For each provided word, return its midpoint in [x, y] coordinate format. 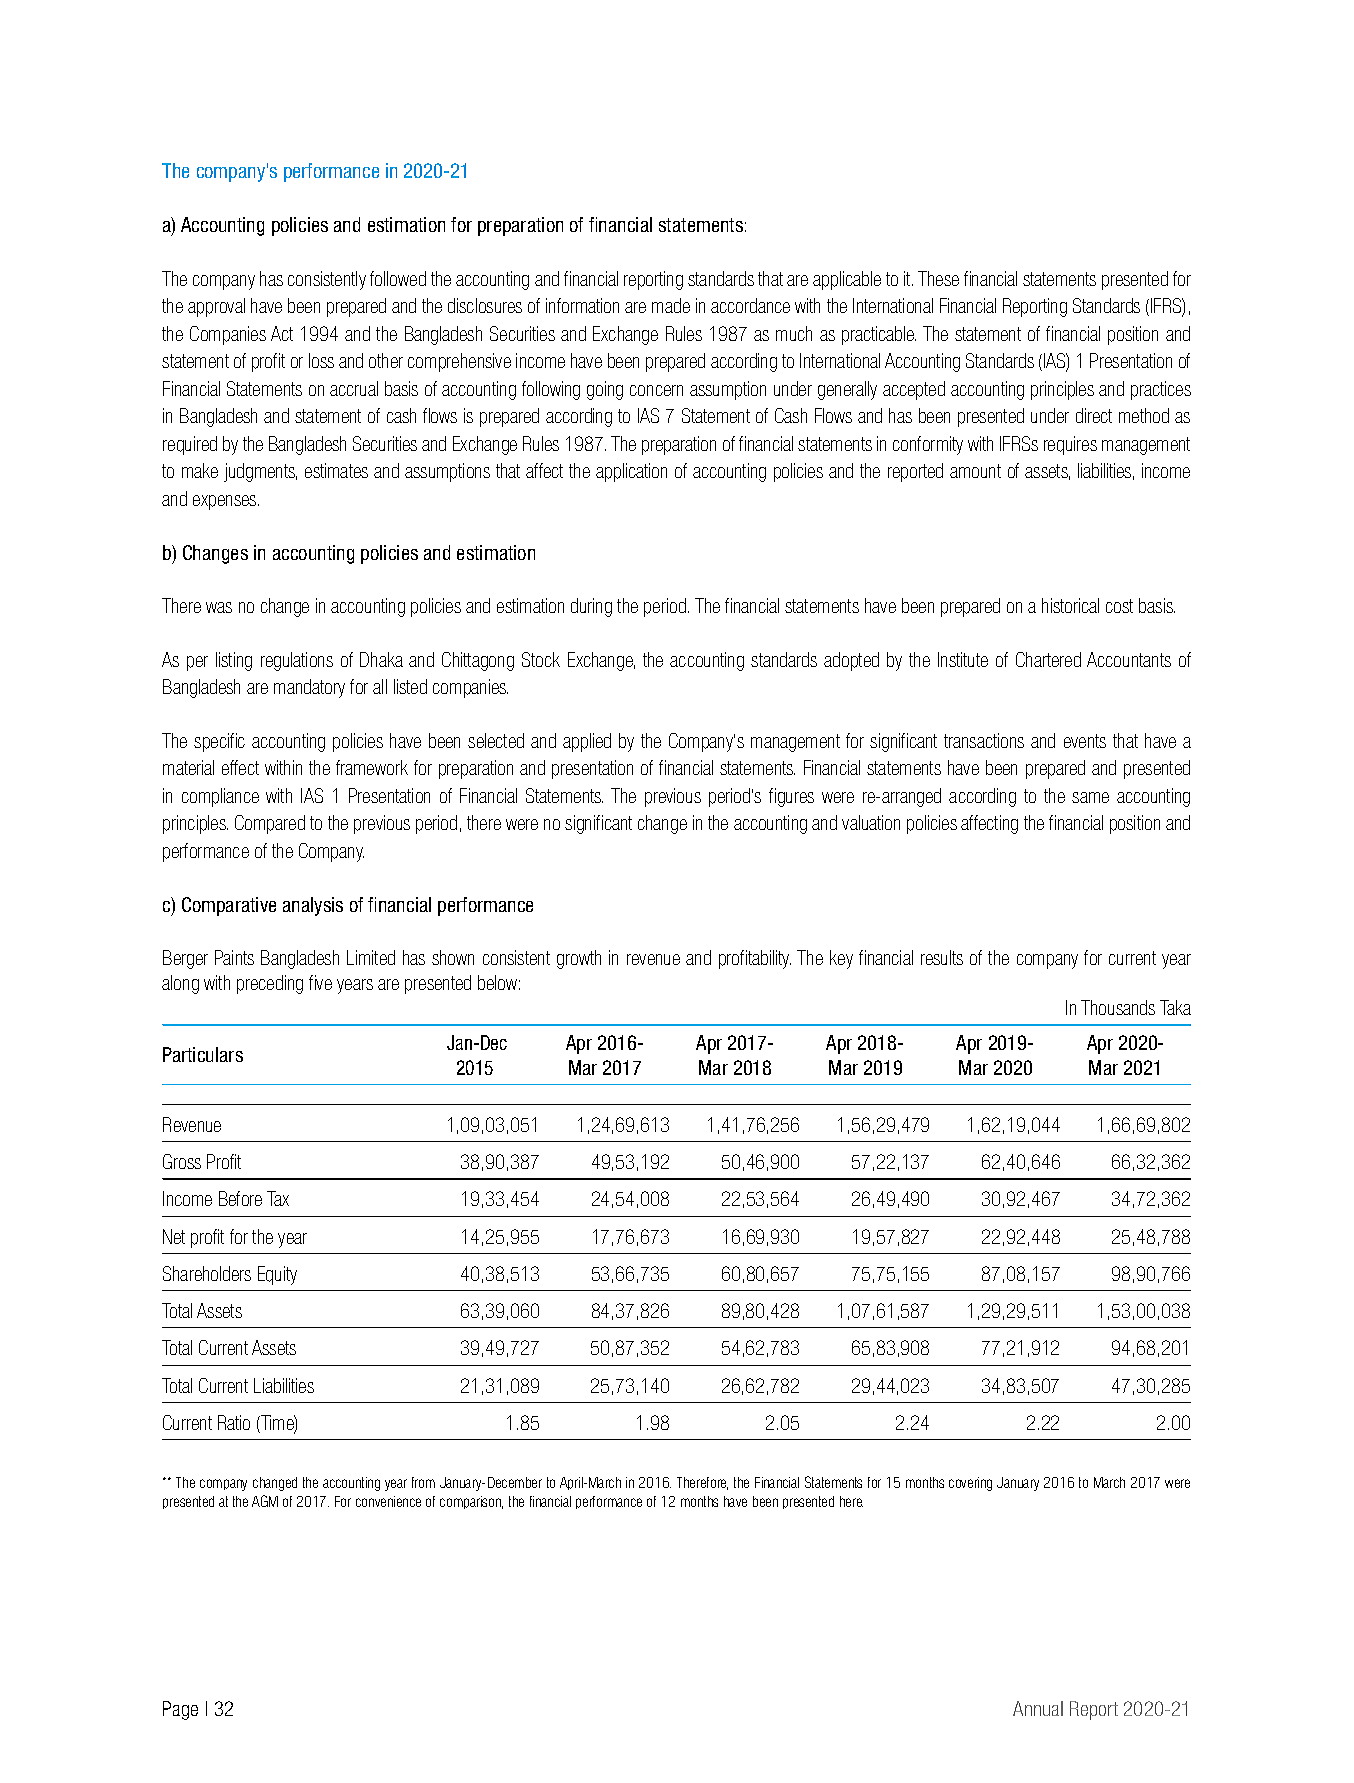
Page [180, 1710]
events [1085, 741]
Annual [1038, 1708]
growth [579, 959]
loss [321, 360]
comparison [471, 1502]
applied [587, 742]
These [938, 278]
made [671, 305]
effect [240, 767]
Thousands [1118, 1007]
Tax [278, 1198]
